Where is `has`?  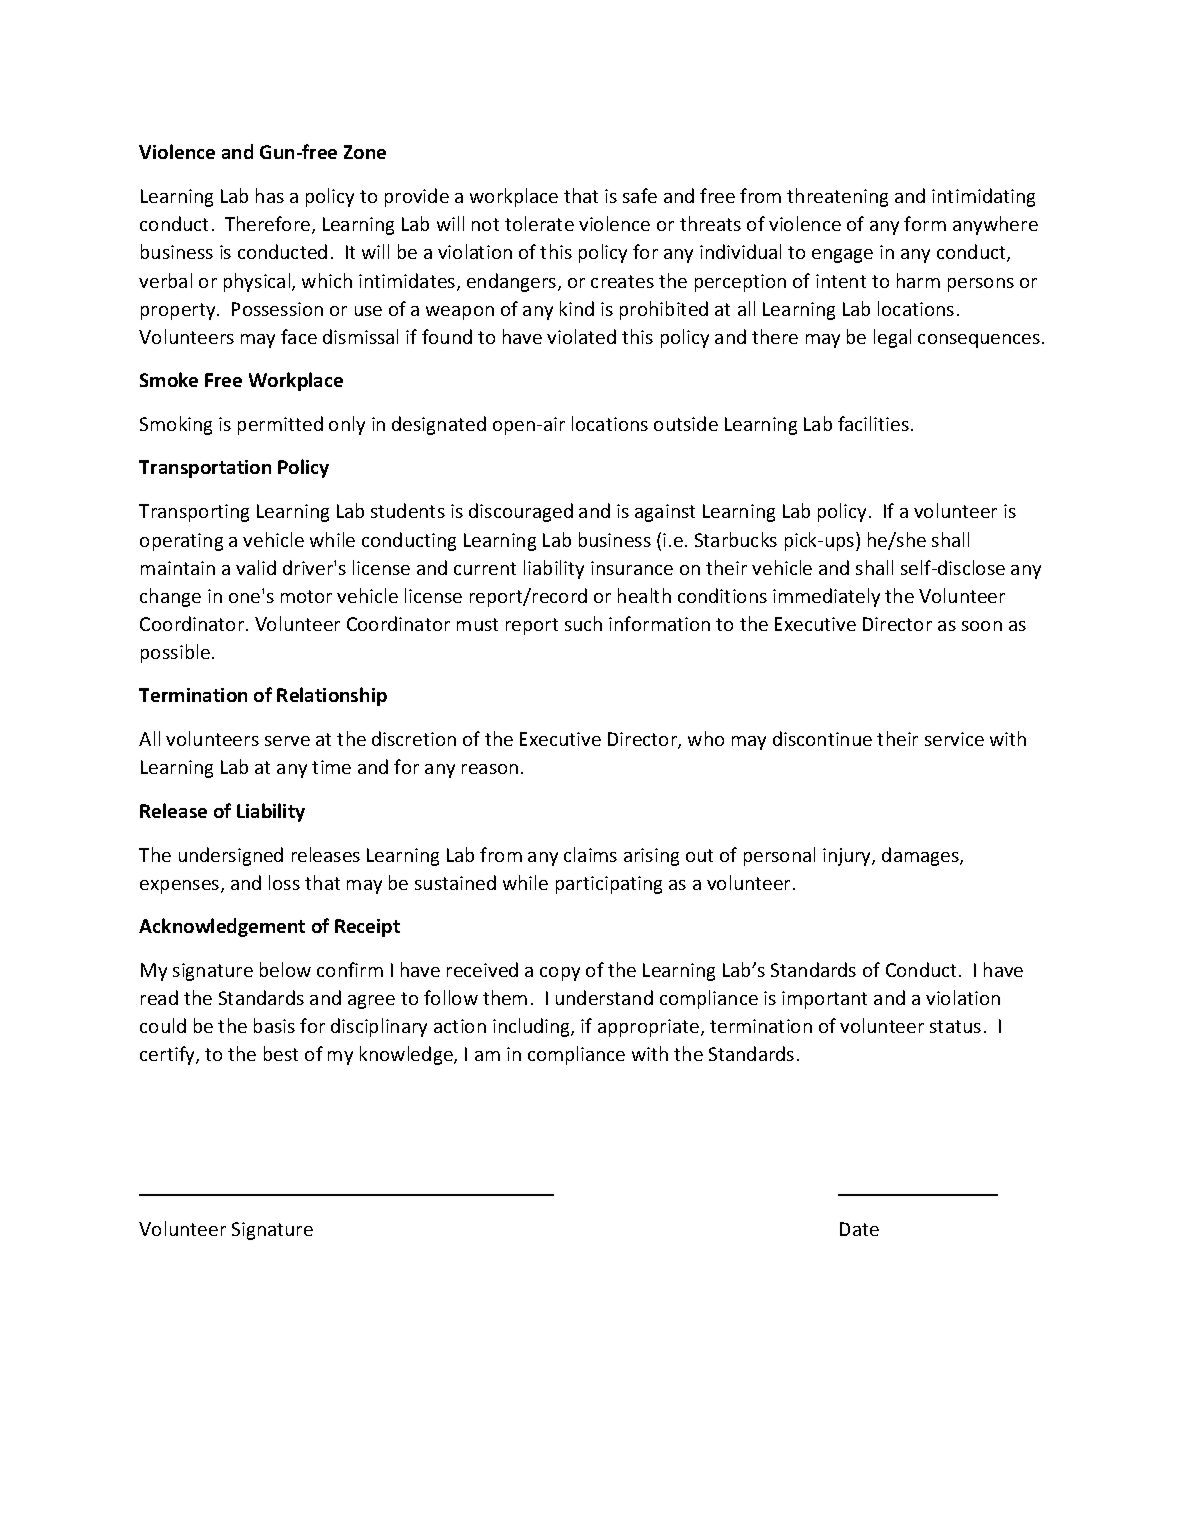
has is located at coordinates (270, 195).
